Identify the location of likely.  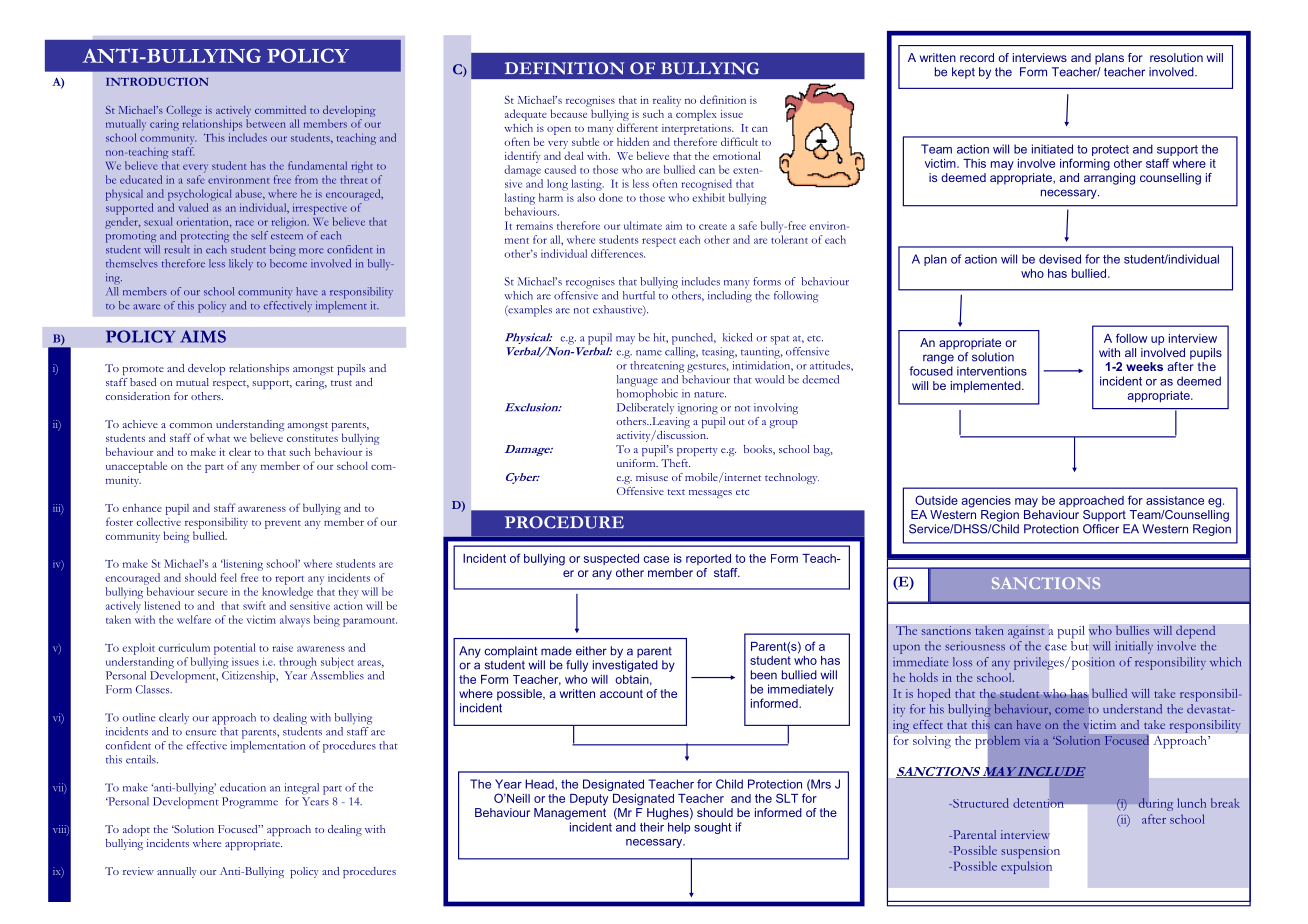
(241, 264).
